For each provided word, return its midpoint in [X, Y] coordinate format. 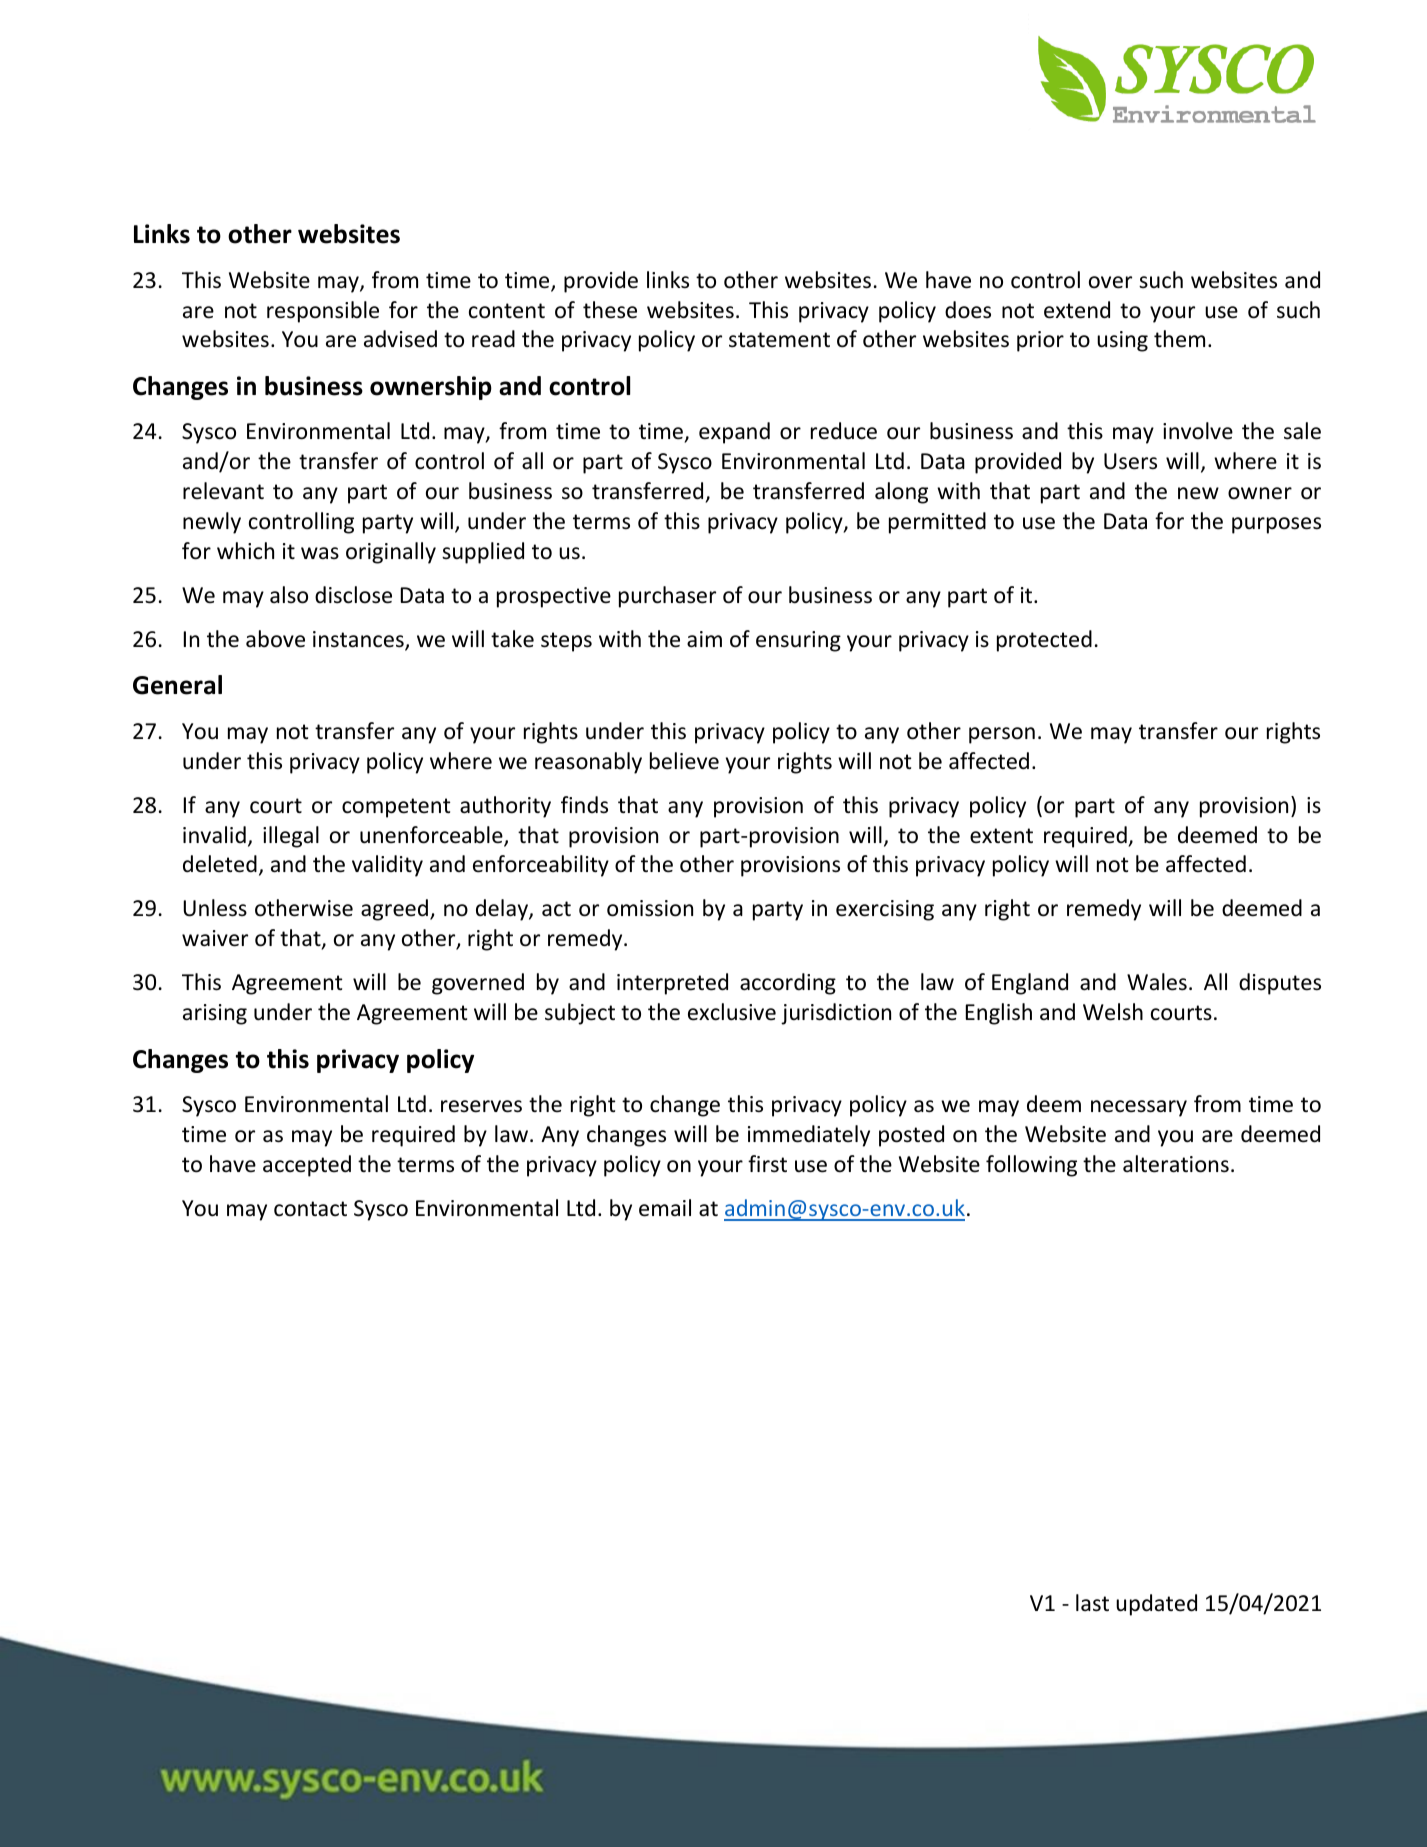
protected [1044, 641]
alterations [1176, 1164]
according [788, 984]
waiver [215, 938]
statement [779, 340]
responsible [323, 312]
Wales [1157, 982]
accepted [307, 1166]
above [275, 639]
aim [704, 639]
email [665, 1208]
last [1092, 1603]
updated [1156, 1605]
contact [310, 1209]
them [1179, 339]
